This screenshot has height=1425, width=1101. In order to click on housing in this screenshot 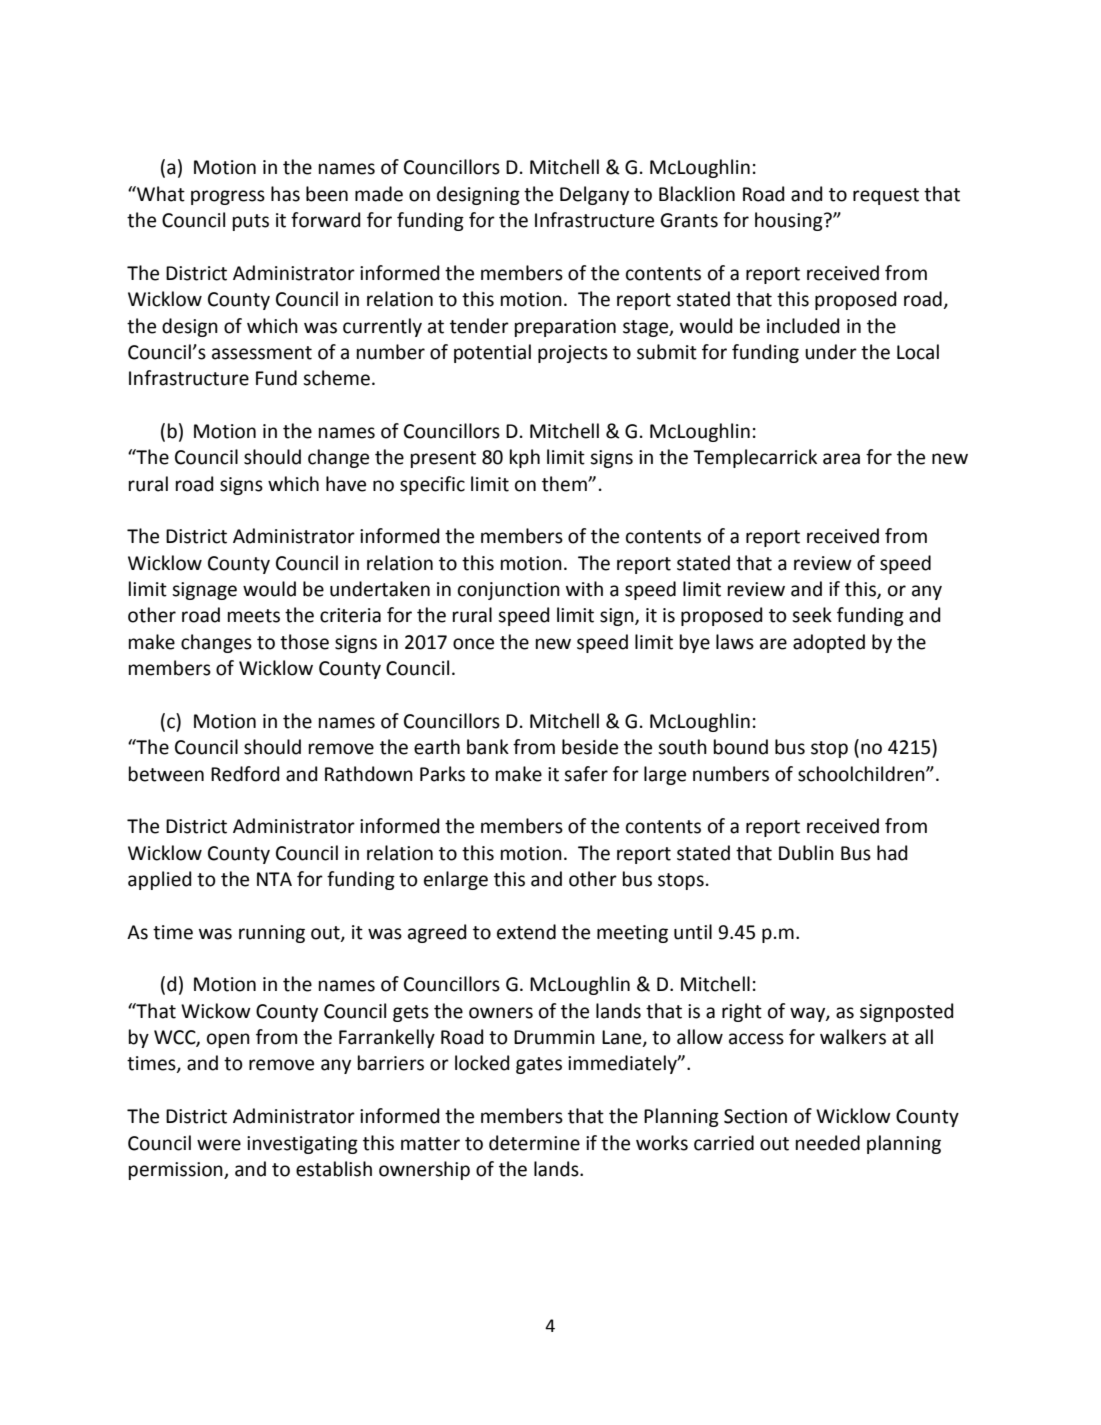, I will do `click(790, 221)`.
